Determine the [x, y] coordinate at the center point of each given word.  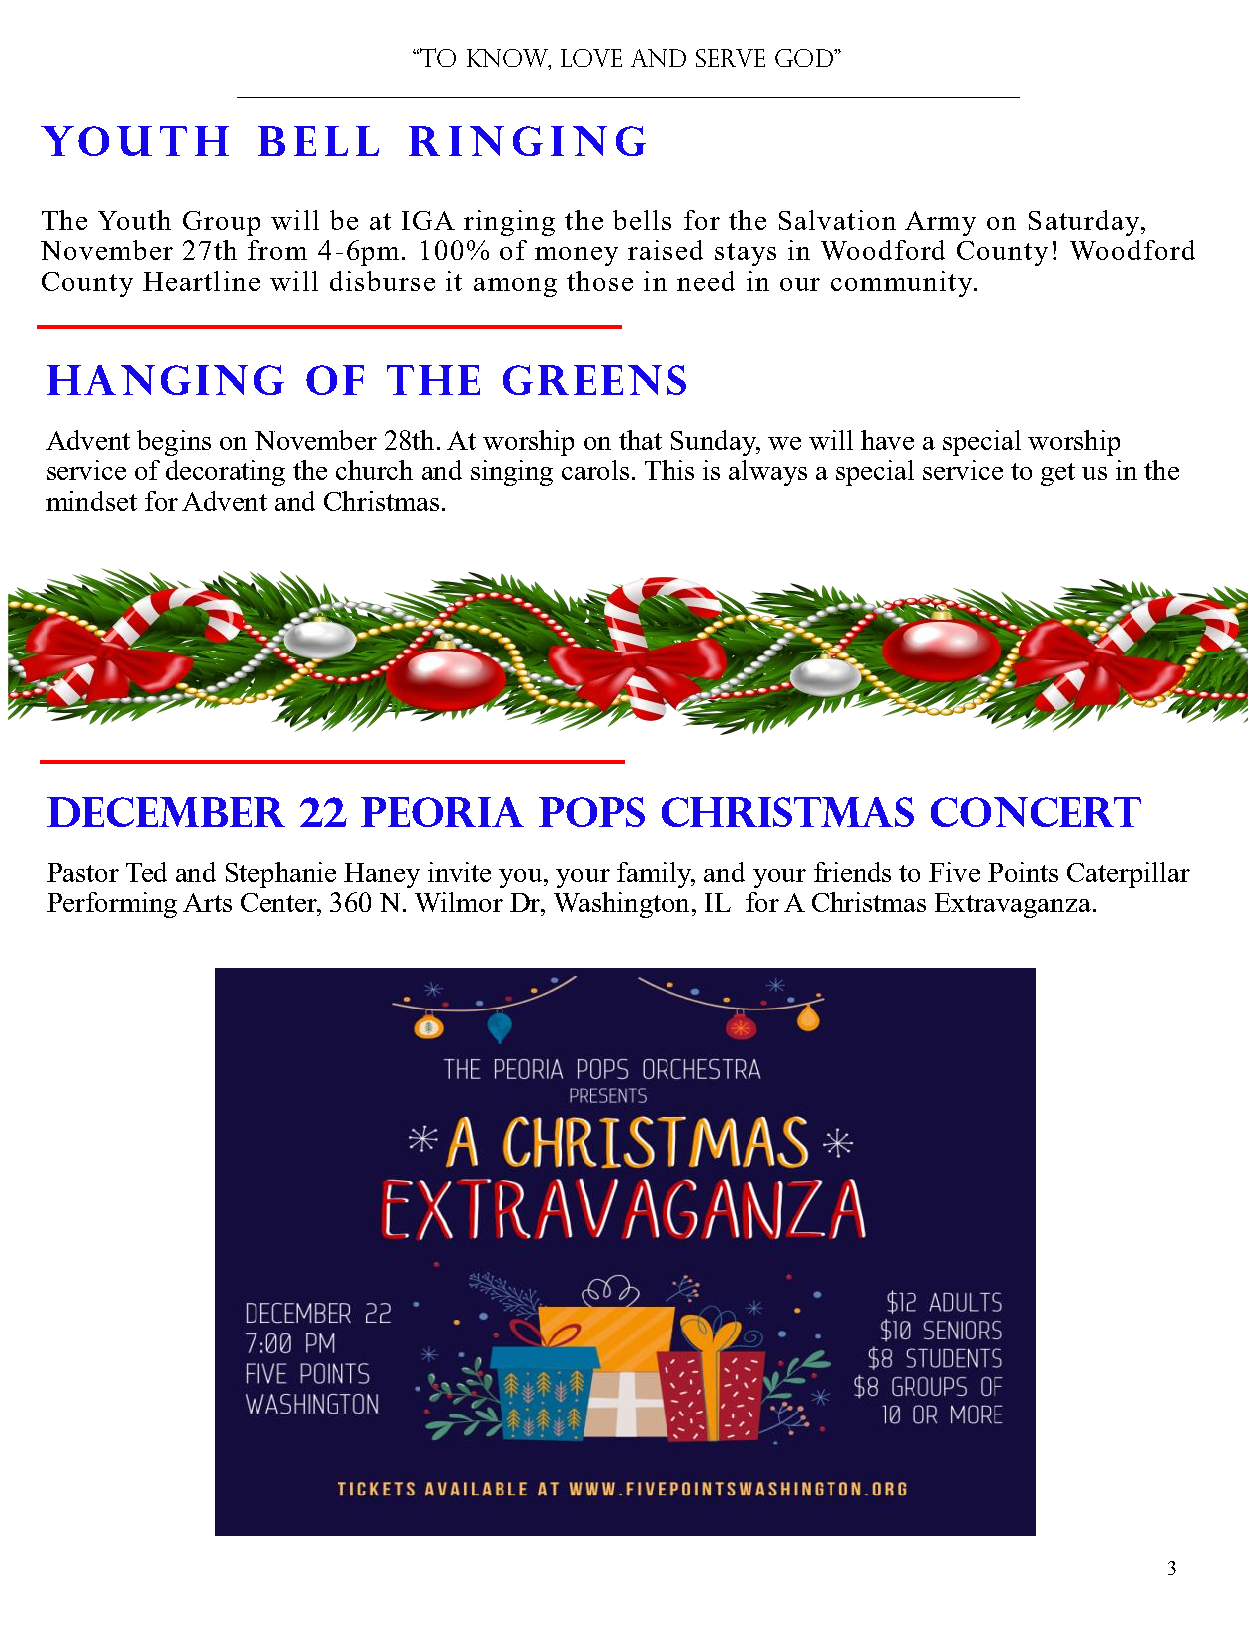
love [591, 58]
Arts [207, 902]
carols [595, 470]
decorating [225, 473]
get [1058, 474]
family [656, 875]
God [805, 58]
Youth [134, 220]
